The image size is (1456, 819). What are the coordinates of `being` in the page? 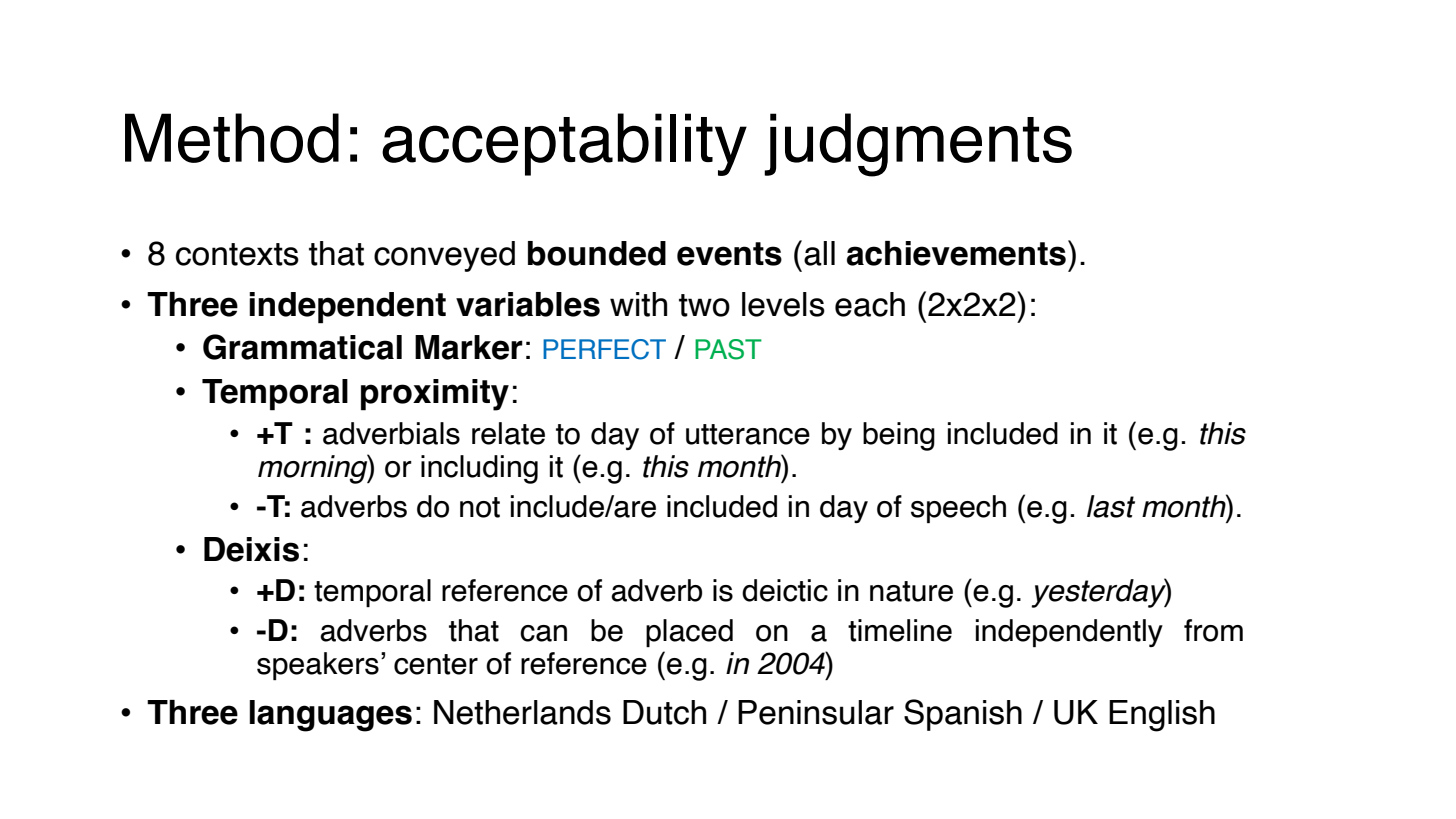 It's located at (899, 436).
